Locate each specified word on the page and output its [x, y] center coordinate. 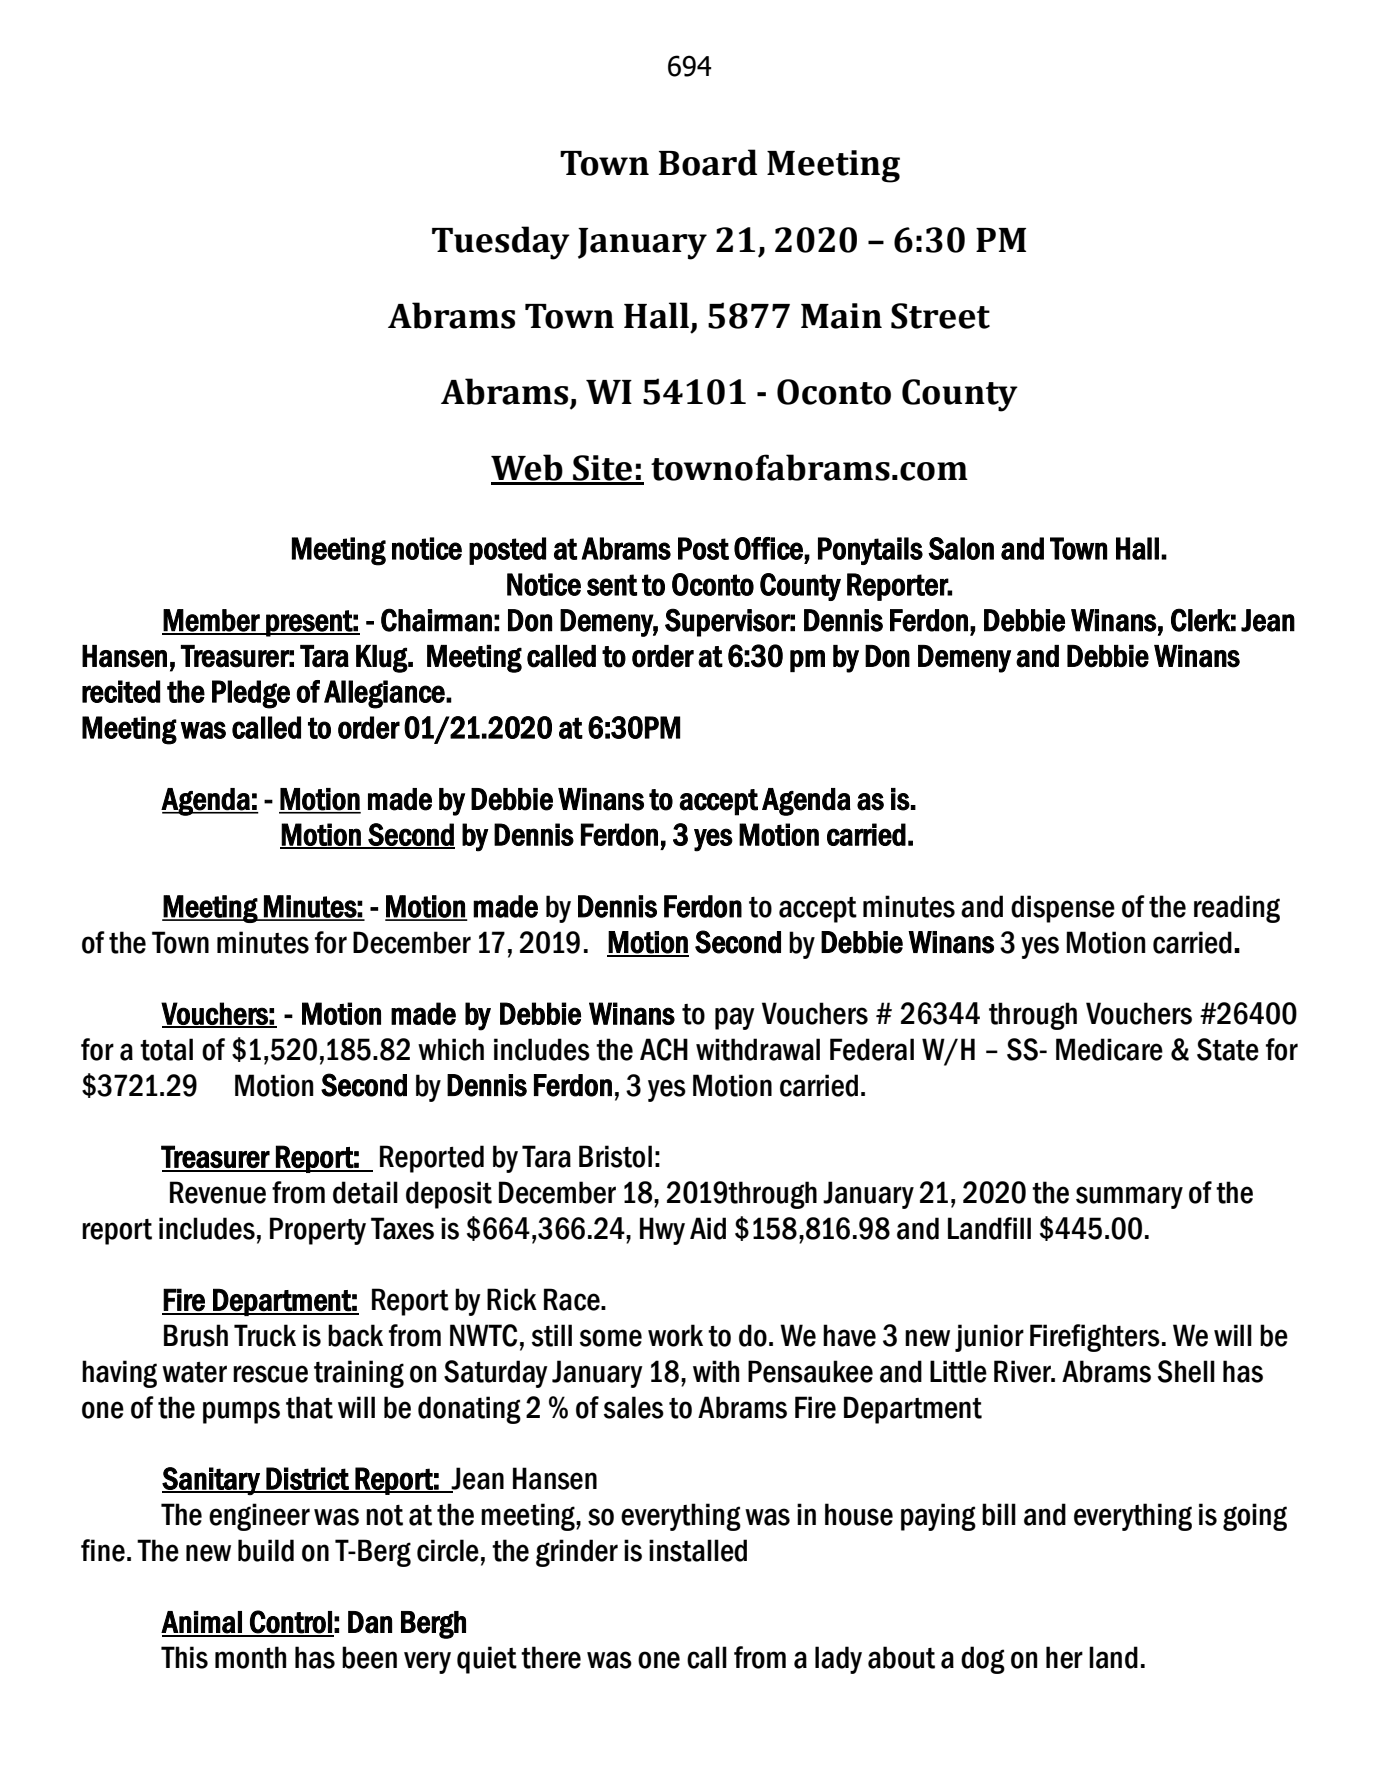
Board [708, 162]
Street [940, 316]
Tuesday [501, 243]
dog [983, 1660]
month [250, 1657]
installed [698, 1550]
